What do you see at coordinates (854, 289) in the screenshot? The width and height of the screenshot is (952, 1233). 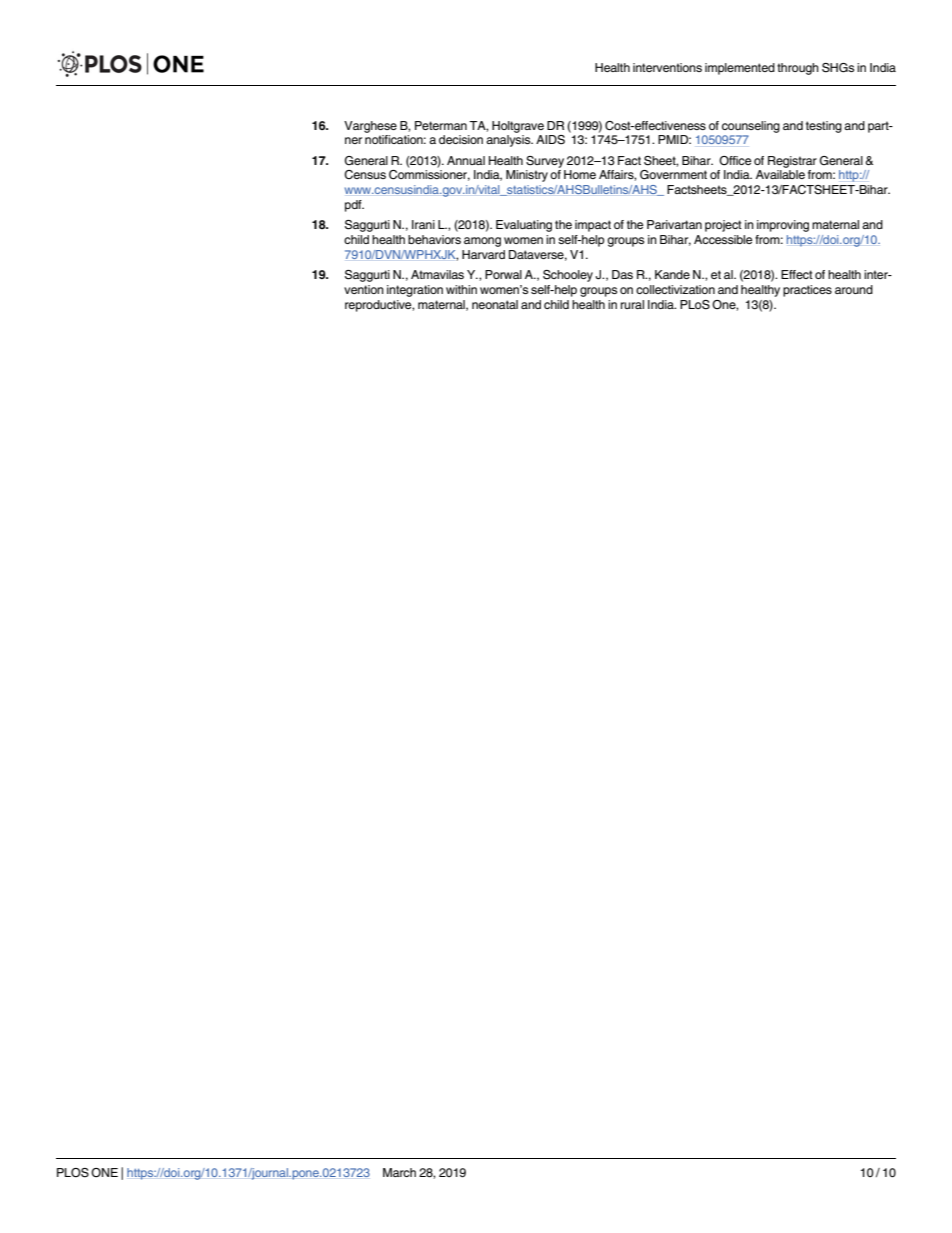 I see `around` at bounding box center [854, 289].
